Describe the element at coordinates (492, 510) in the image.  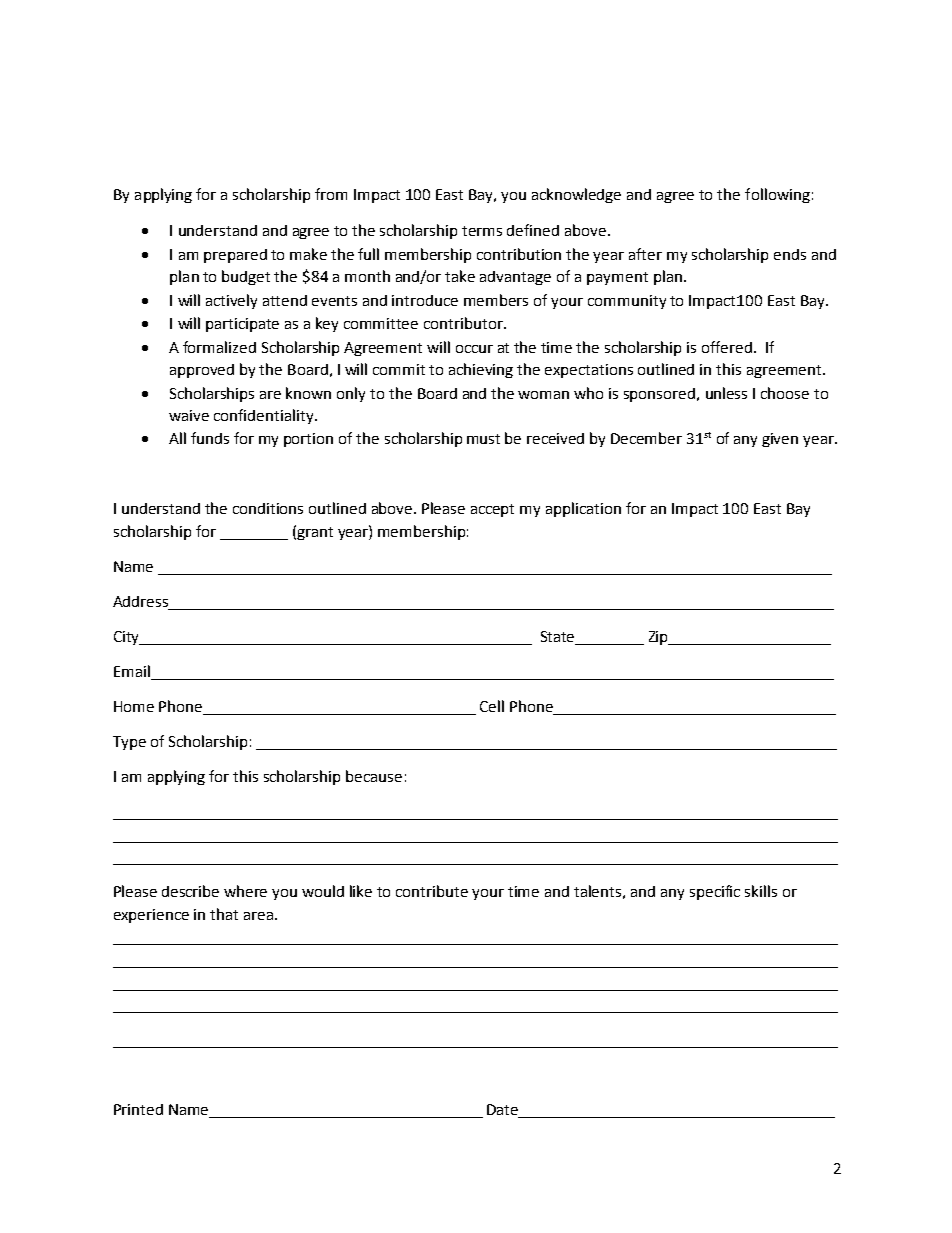
I see `accept` at that location.
